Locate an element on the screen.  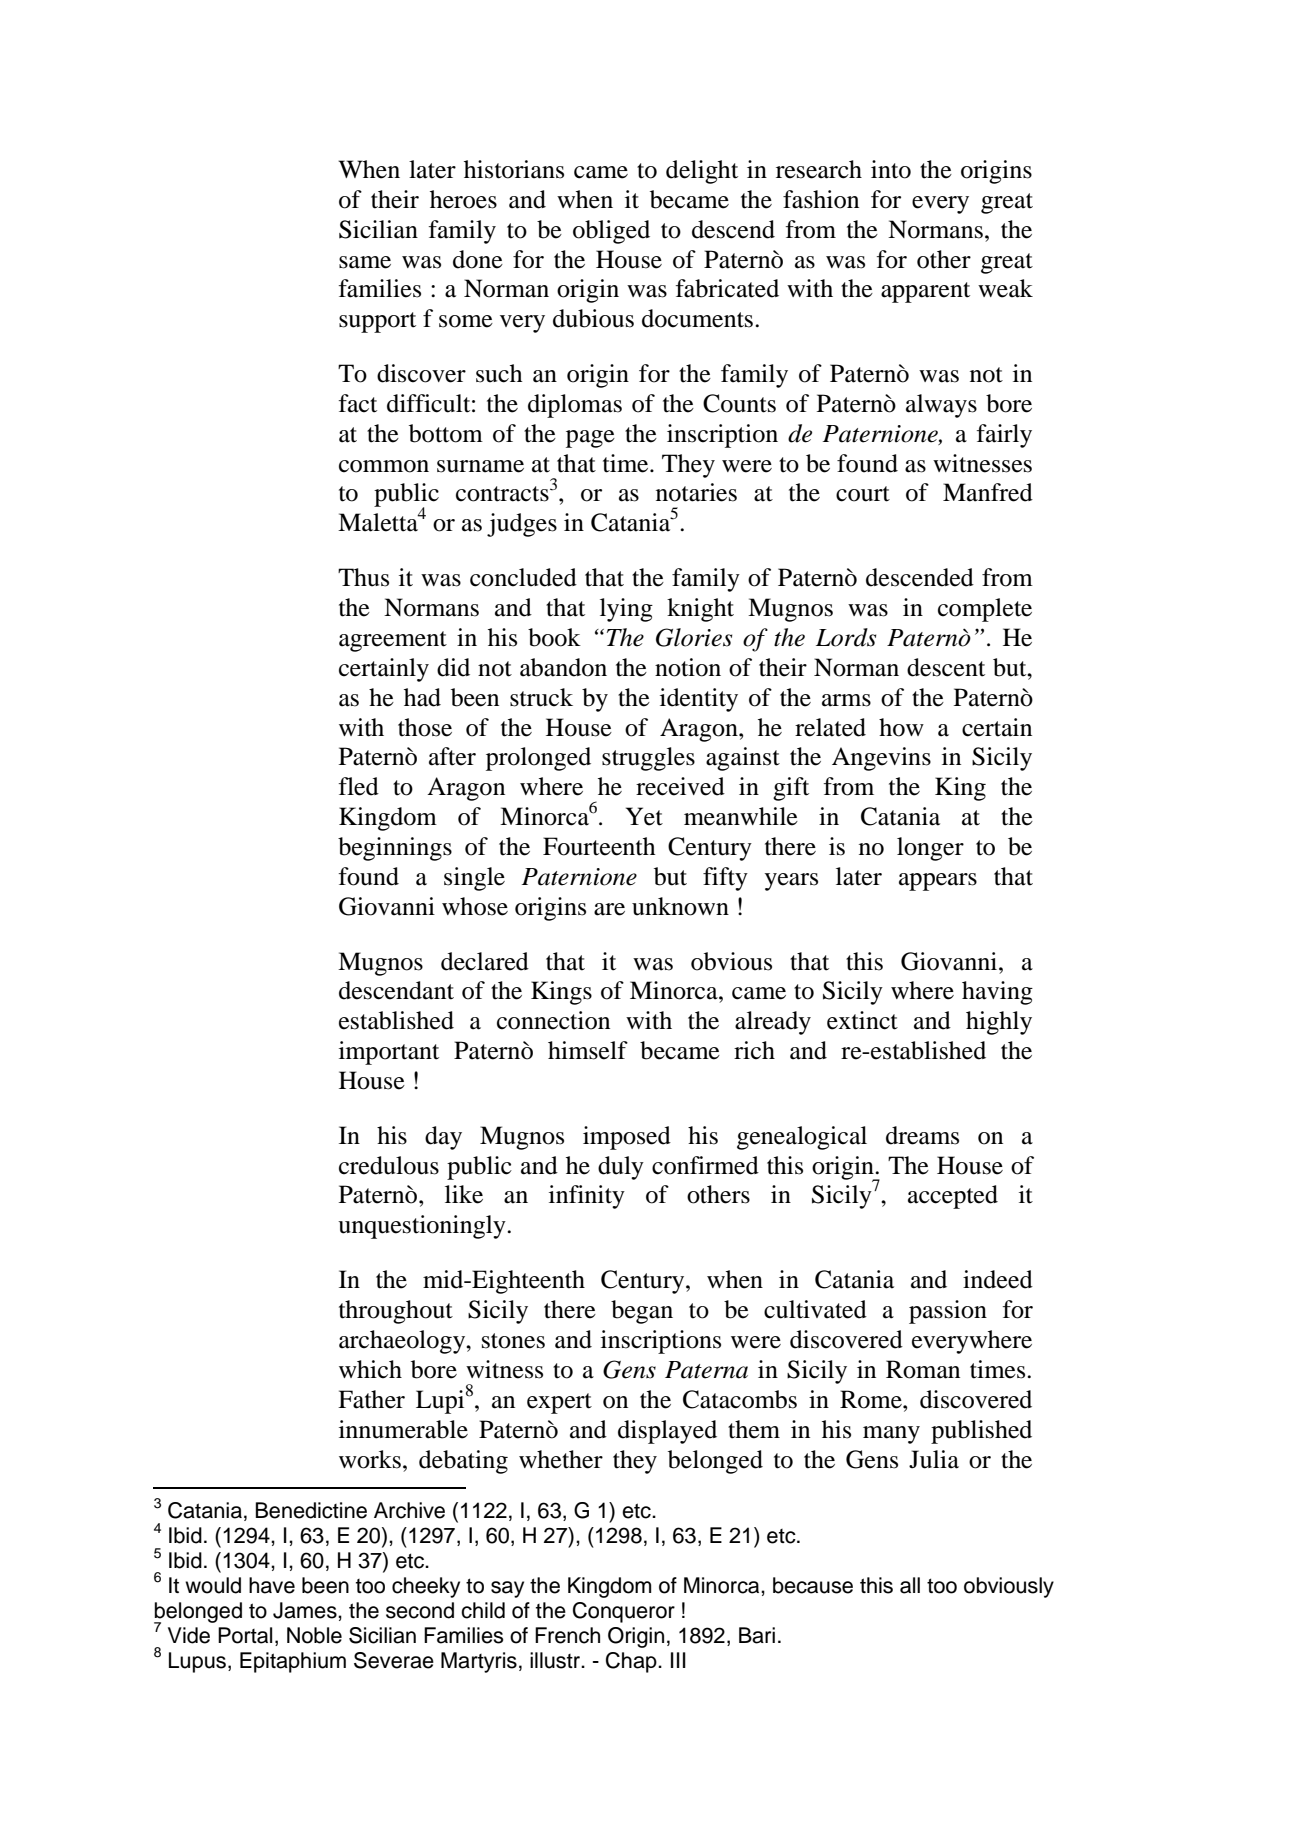
court is located at coordinates (863, 494).
